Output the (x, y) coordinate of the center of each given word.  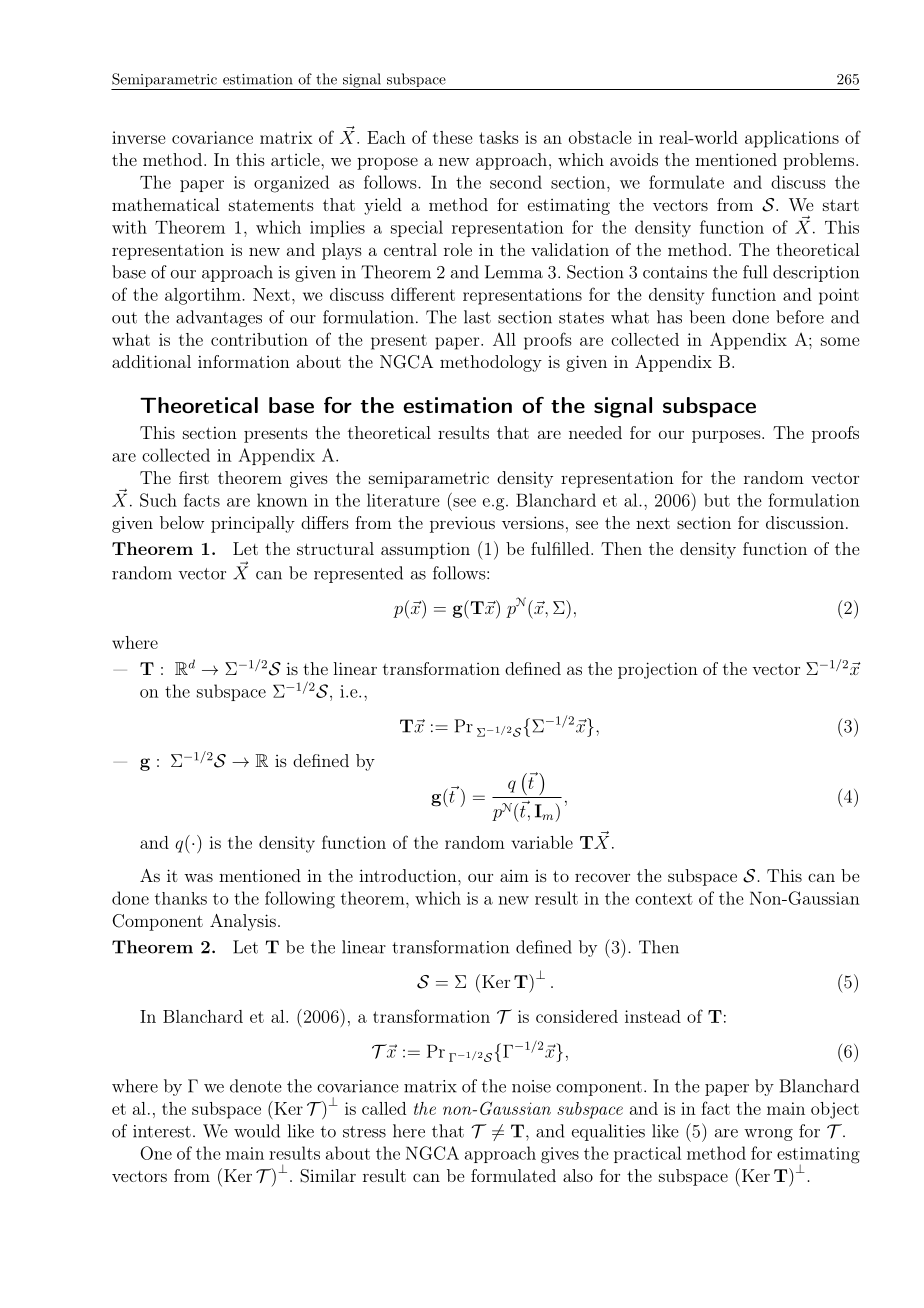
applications (792, 139)
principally (253, 524)
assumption (425, 550)
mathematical (166, 204)
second (516, 182)
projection (658, 670)
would (257, 1131)
